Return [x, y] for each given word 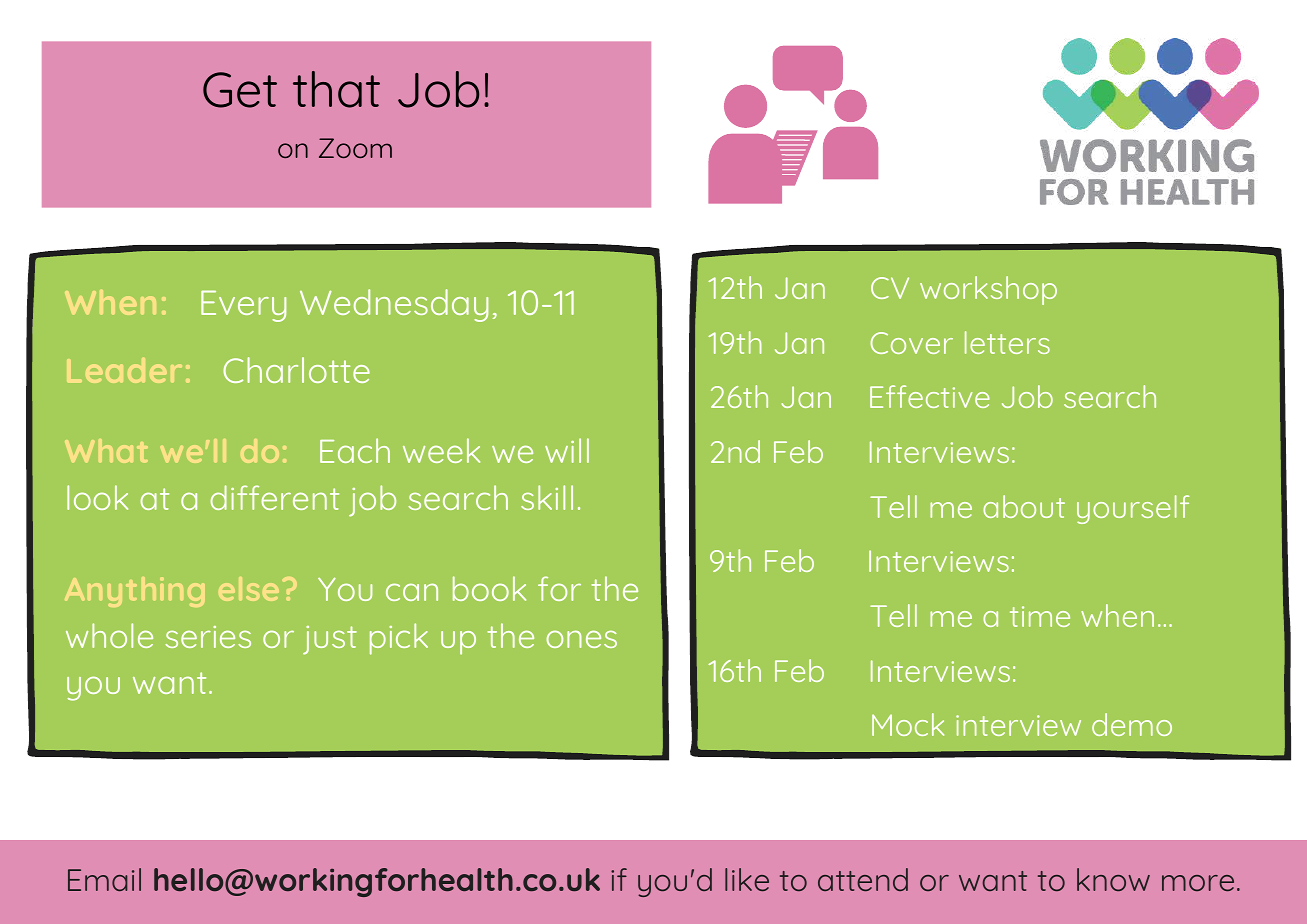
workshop [988, 290]
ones [581, 639]
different [274, 497]
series [208, 637]
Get [240, 90]
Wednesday [394, 305]
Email [104, 879]
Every [243, 306]
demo [1132, 724]
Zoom [355, 148]
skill [547, 497]
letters [1007, 342]
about [1024, 506]
